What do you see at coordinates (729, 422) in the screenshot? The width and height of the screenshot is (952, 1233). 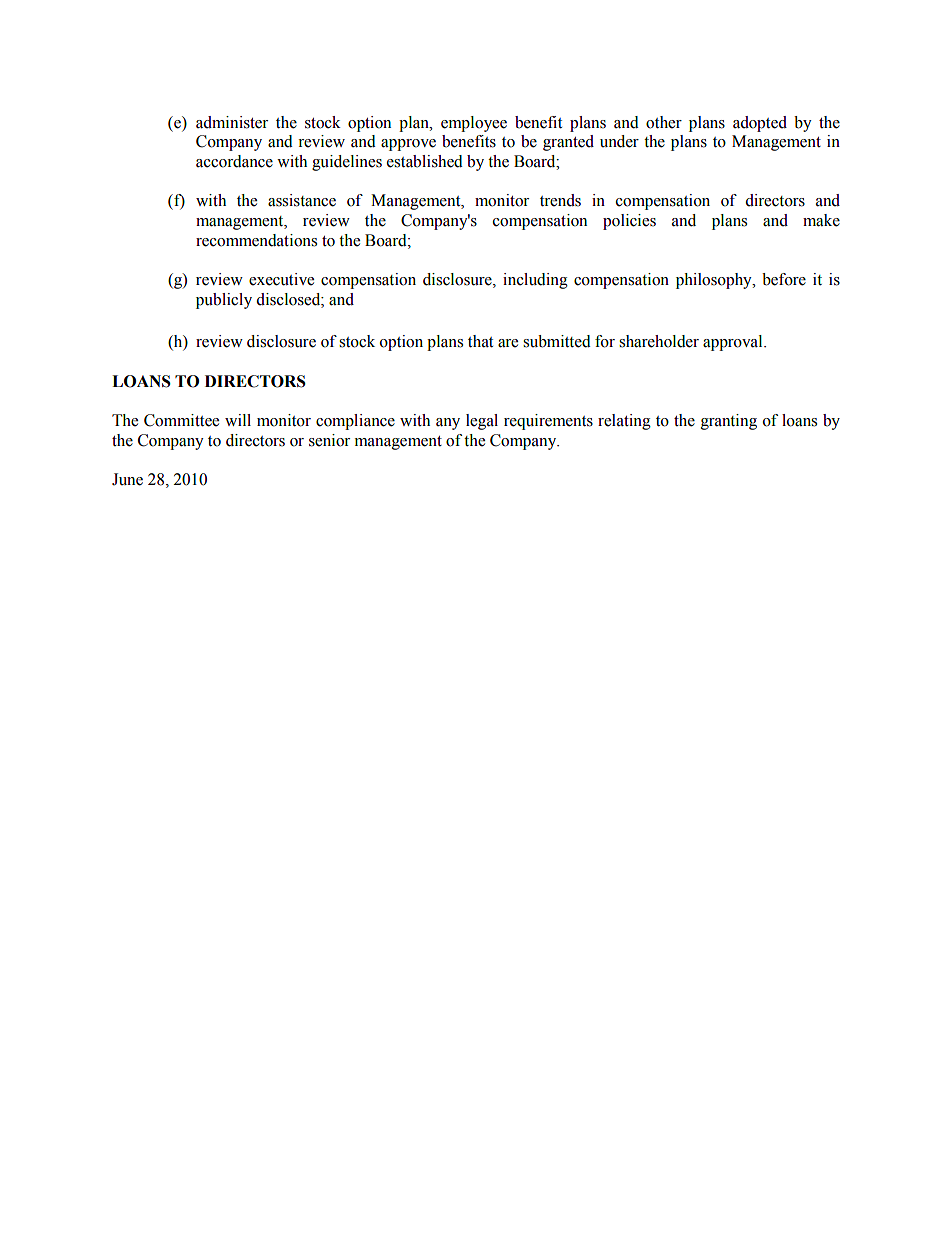 I see `granting` at bounding box center [729, 422].
